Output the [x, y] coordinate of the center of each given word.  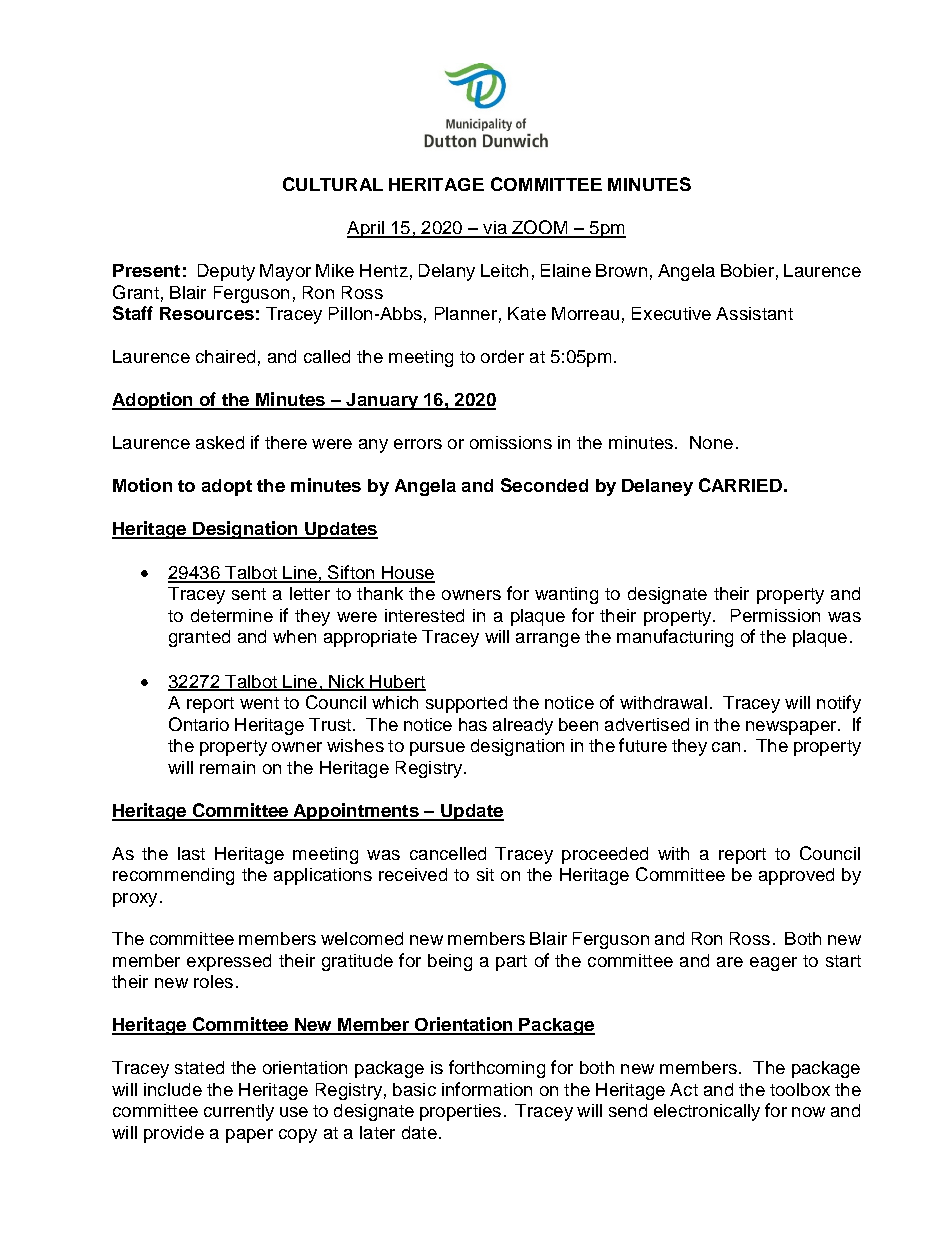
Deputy [226, 272]
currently [239, 1112]
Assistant [754, 313]
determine [232, 615]
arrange [548, 640]
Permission [775, 615]
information [487, 1089]
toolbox [800, 1089]
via [495, 229]
